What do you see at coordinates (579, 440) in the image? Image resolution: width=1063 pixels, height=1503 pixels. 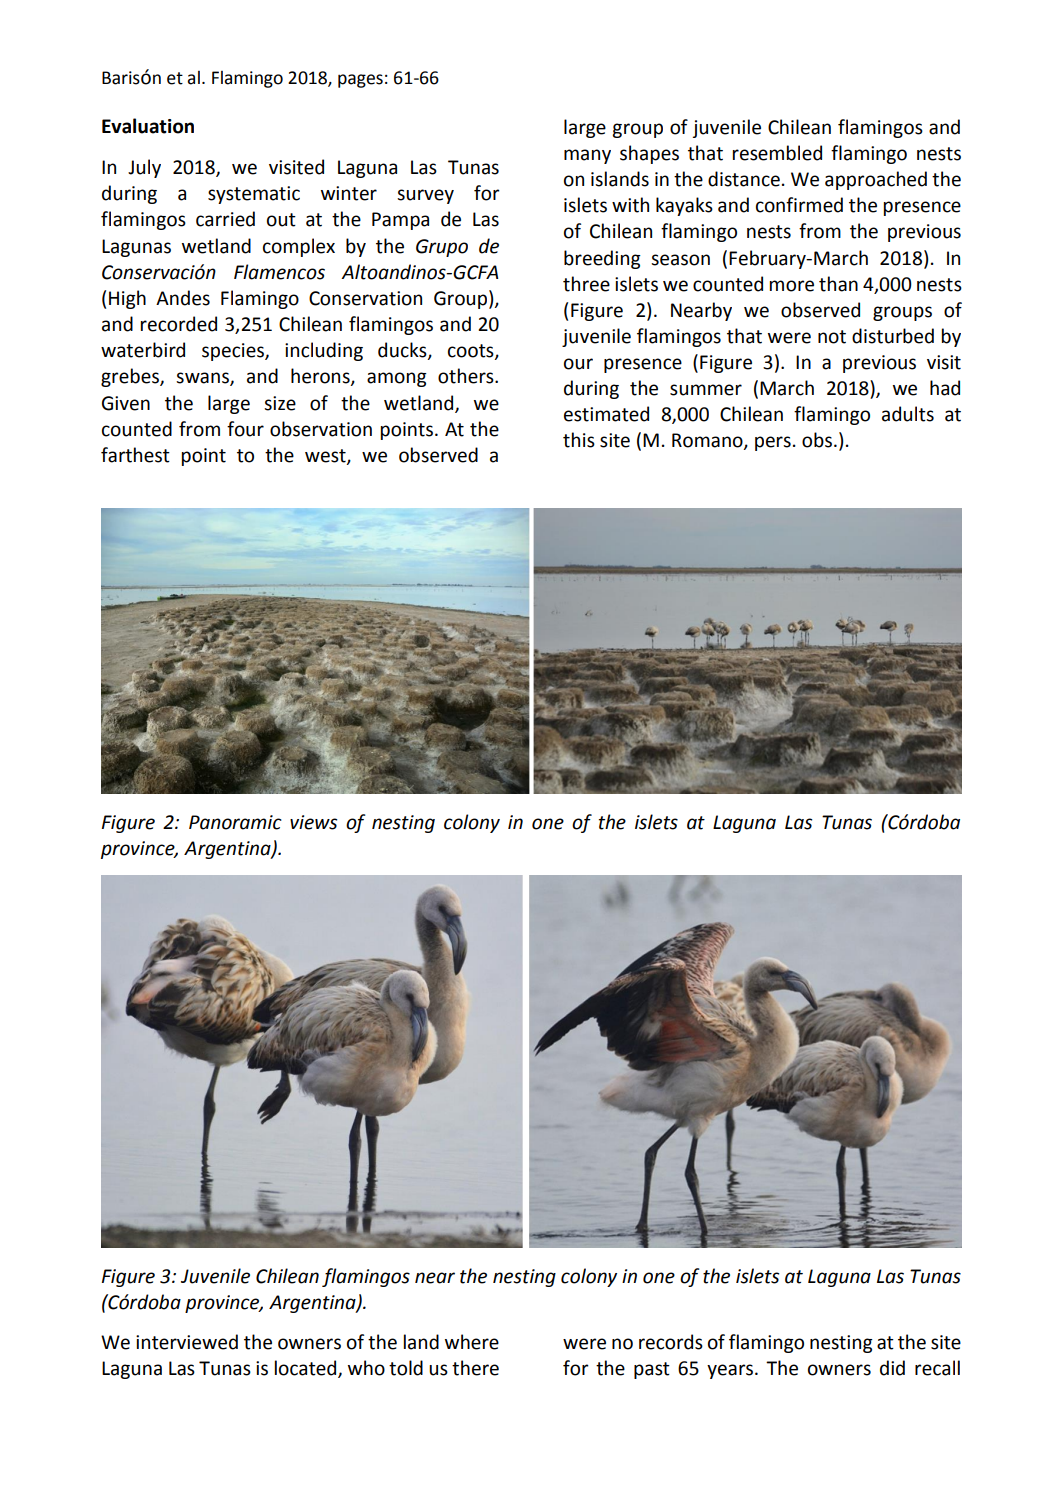 I see `this` at bounding box center [579, 440].
